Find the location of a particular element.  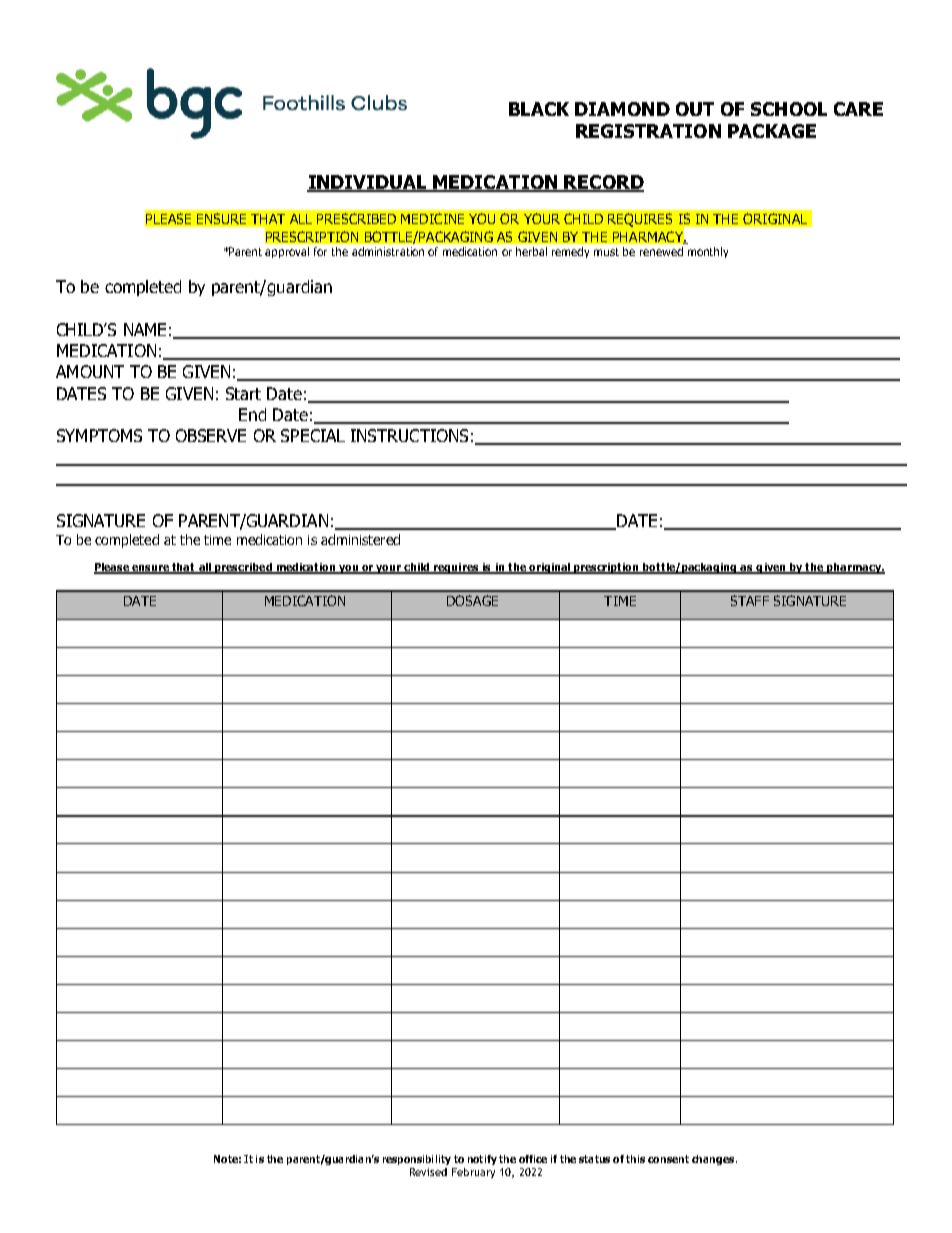

DOSAGE is located at coordinates (472, 600).
